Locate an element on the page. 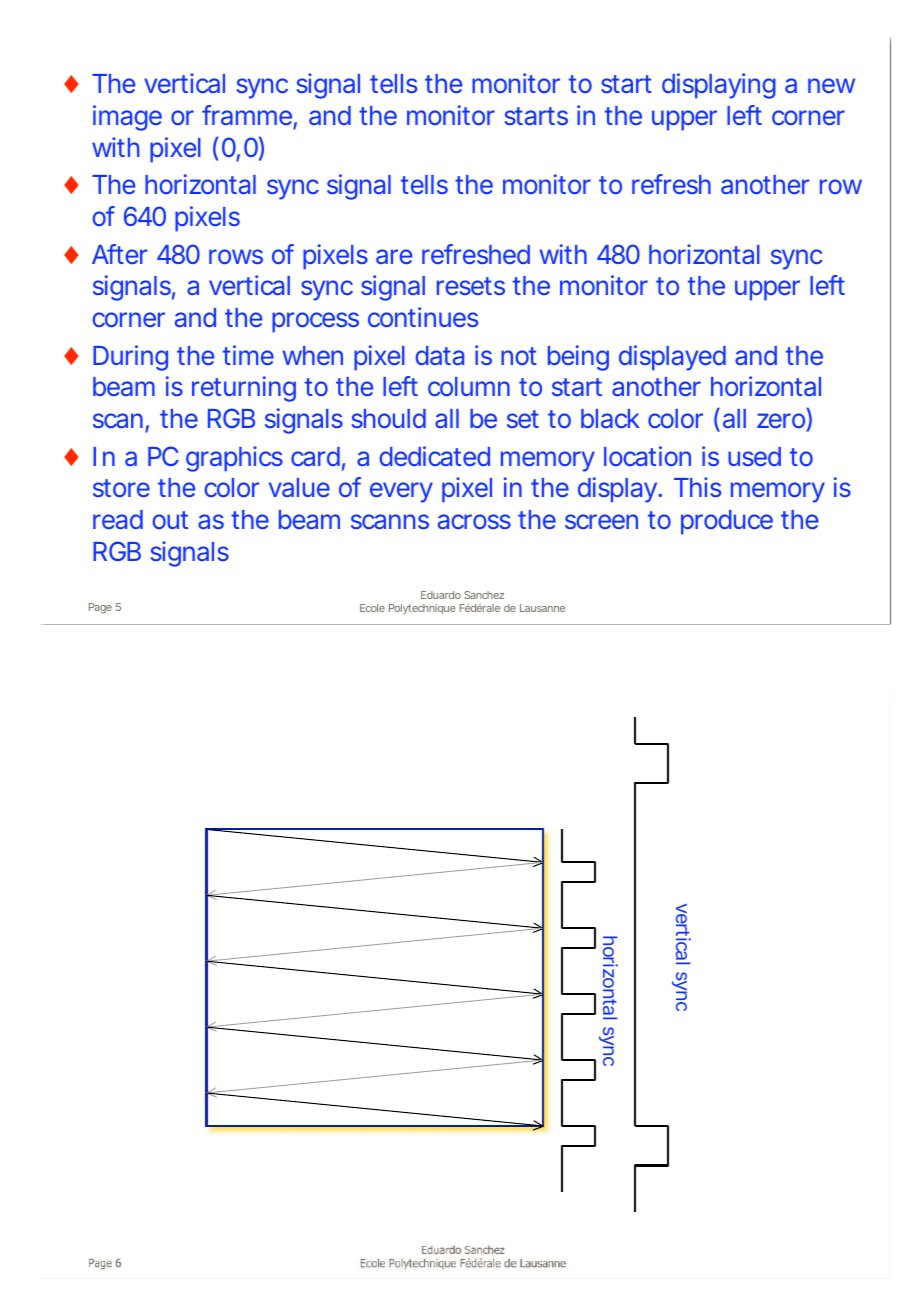 The height and width of the image is (1308, 924). continues is located at coordinates (423, 317).
